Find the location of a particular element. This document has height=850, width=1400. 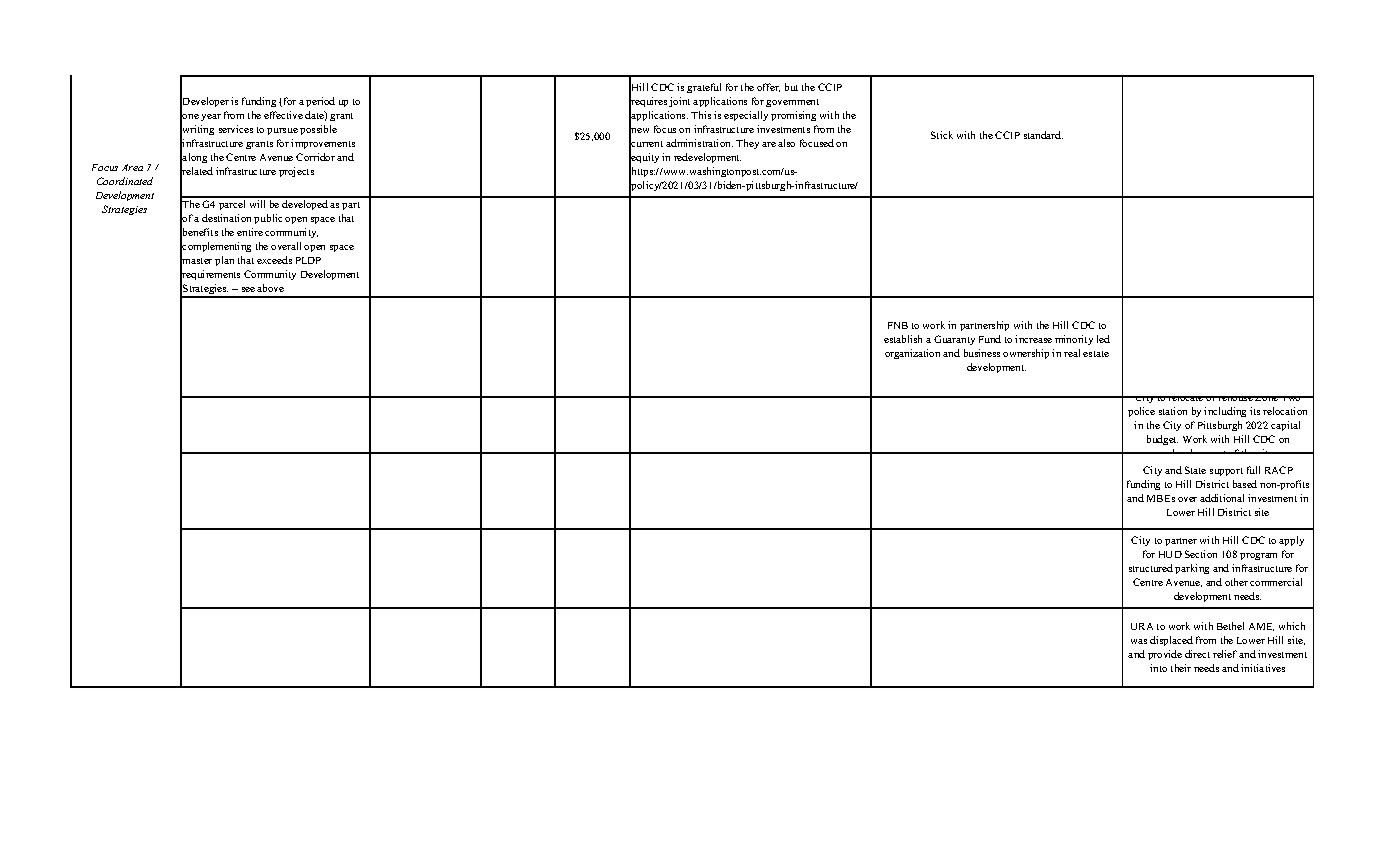

standard is located at coordinates (1043, 135).
